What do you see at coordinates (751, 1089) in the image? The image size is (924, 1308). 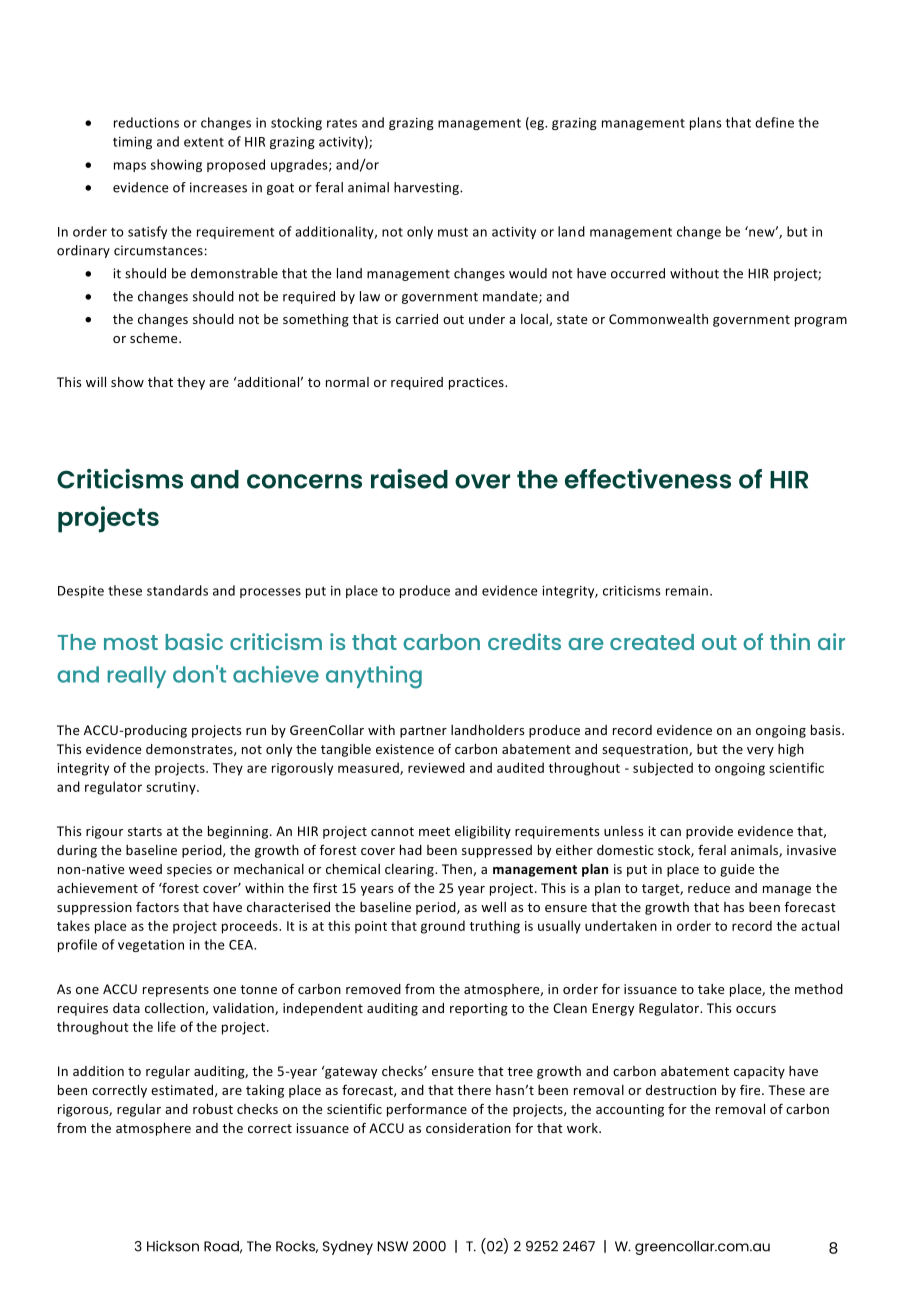 I see `fire` at bounding box center [751, 1089].
